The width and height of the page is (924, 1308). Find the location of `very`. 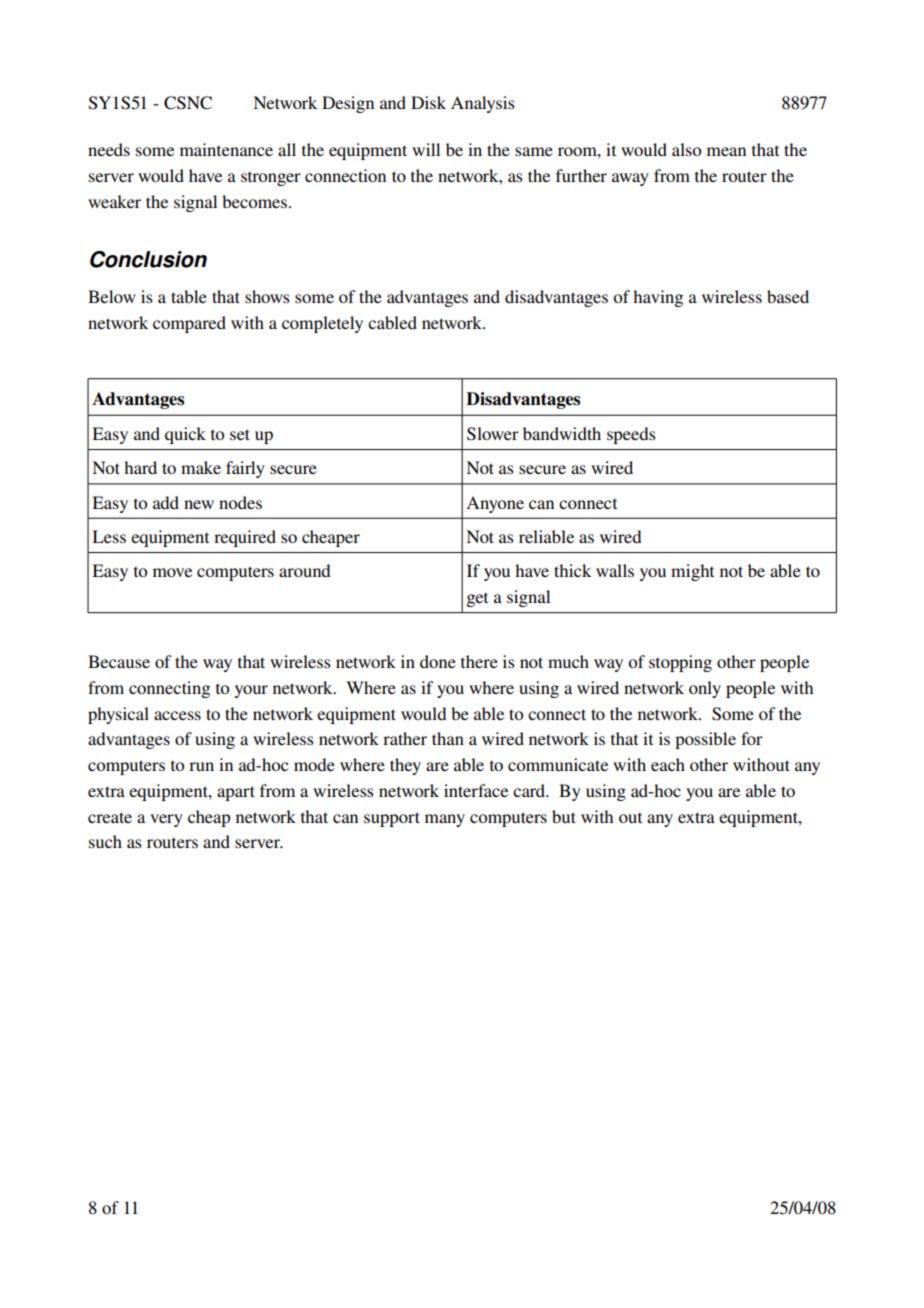

very is located at coordinates (166, 820).
